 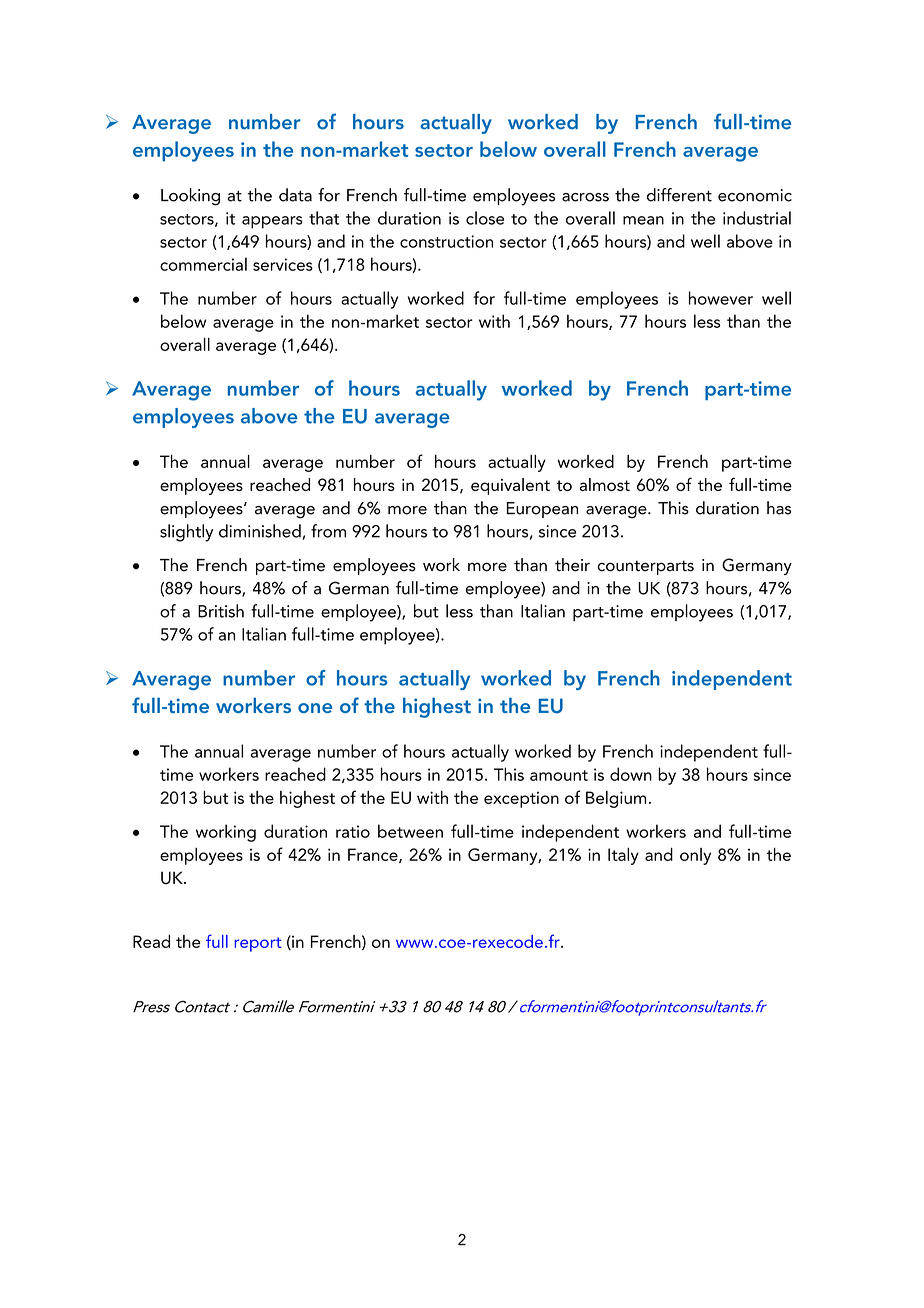 What do you see at coordinates (510, 486) in the page?
I see `equivalent` at bounding box center [510, 486].
